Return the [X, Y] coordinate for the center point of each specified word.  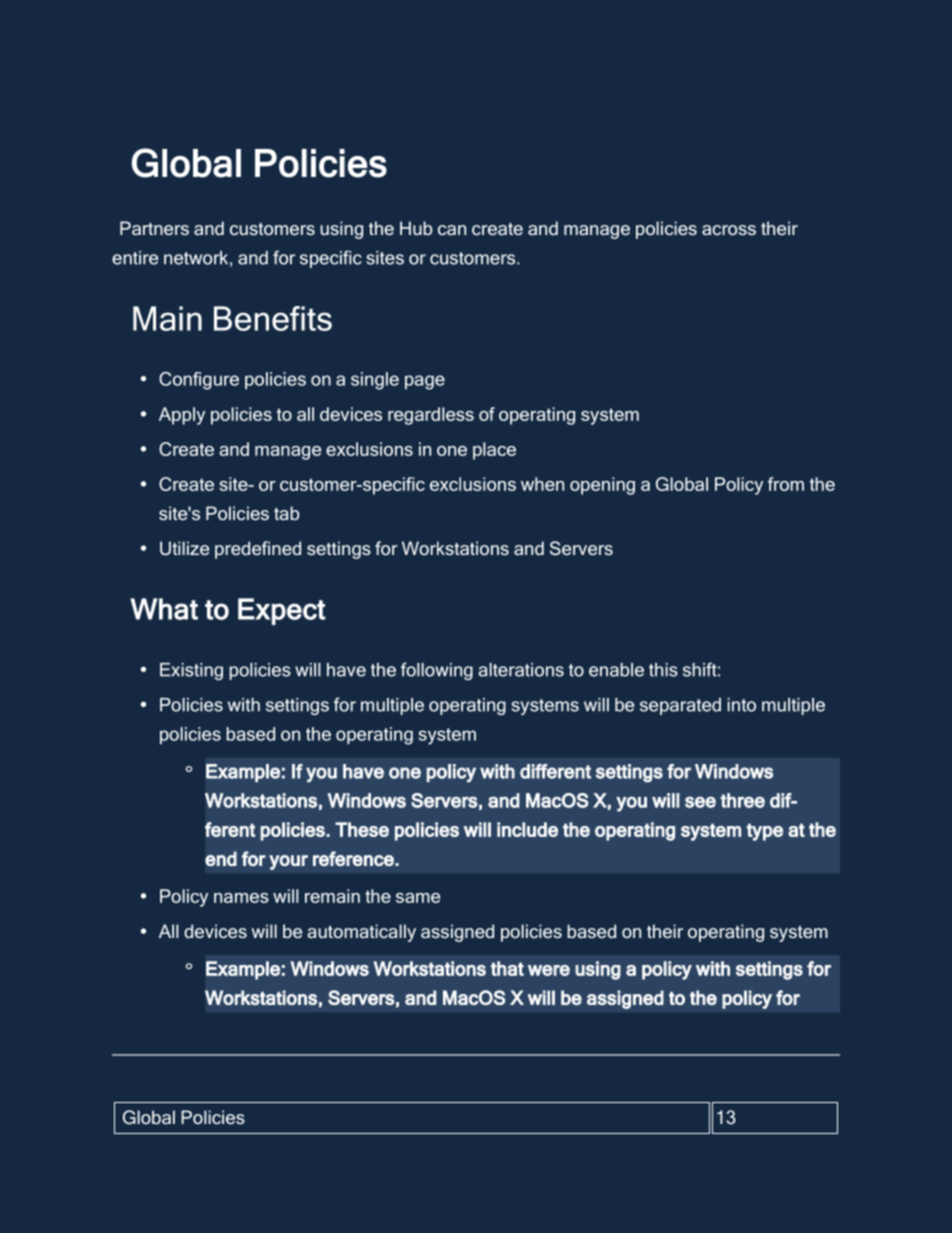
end [221, 858]
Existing [191, 671]
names [241, 898]
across [729, 230]
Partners [154, 228]
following [437, 671]
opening [602, 486]
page [425, 382]
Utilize [184, 548]
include [527, 829]
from [786, 484]
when [542, 484]
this [663, 670]
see [700, 802]
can [452, 230]
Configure [199, 381]
